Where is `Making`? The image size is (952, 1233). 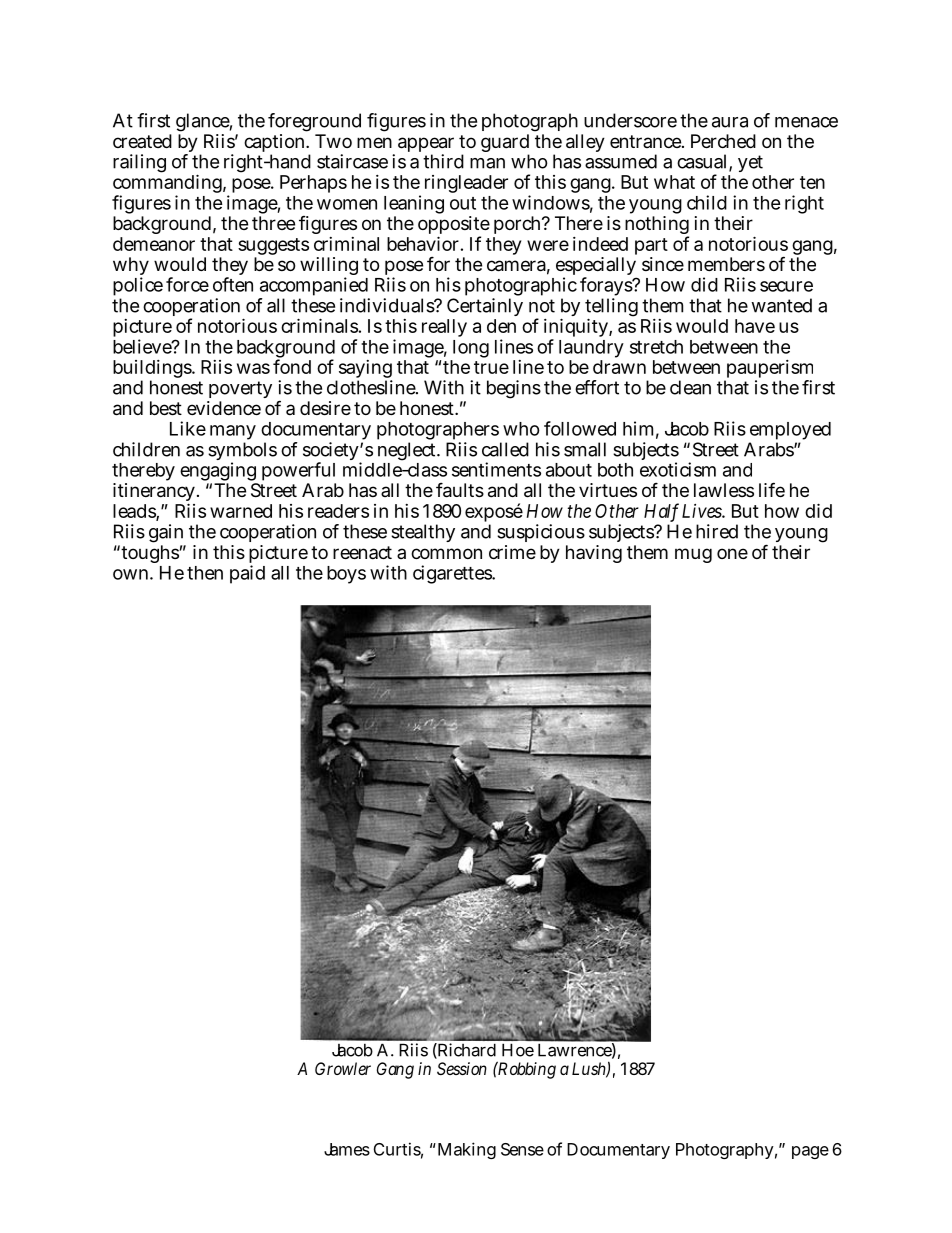
Making is located at coordinates (465, 1150).
